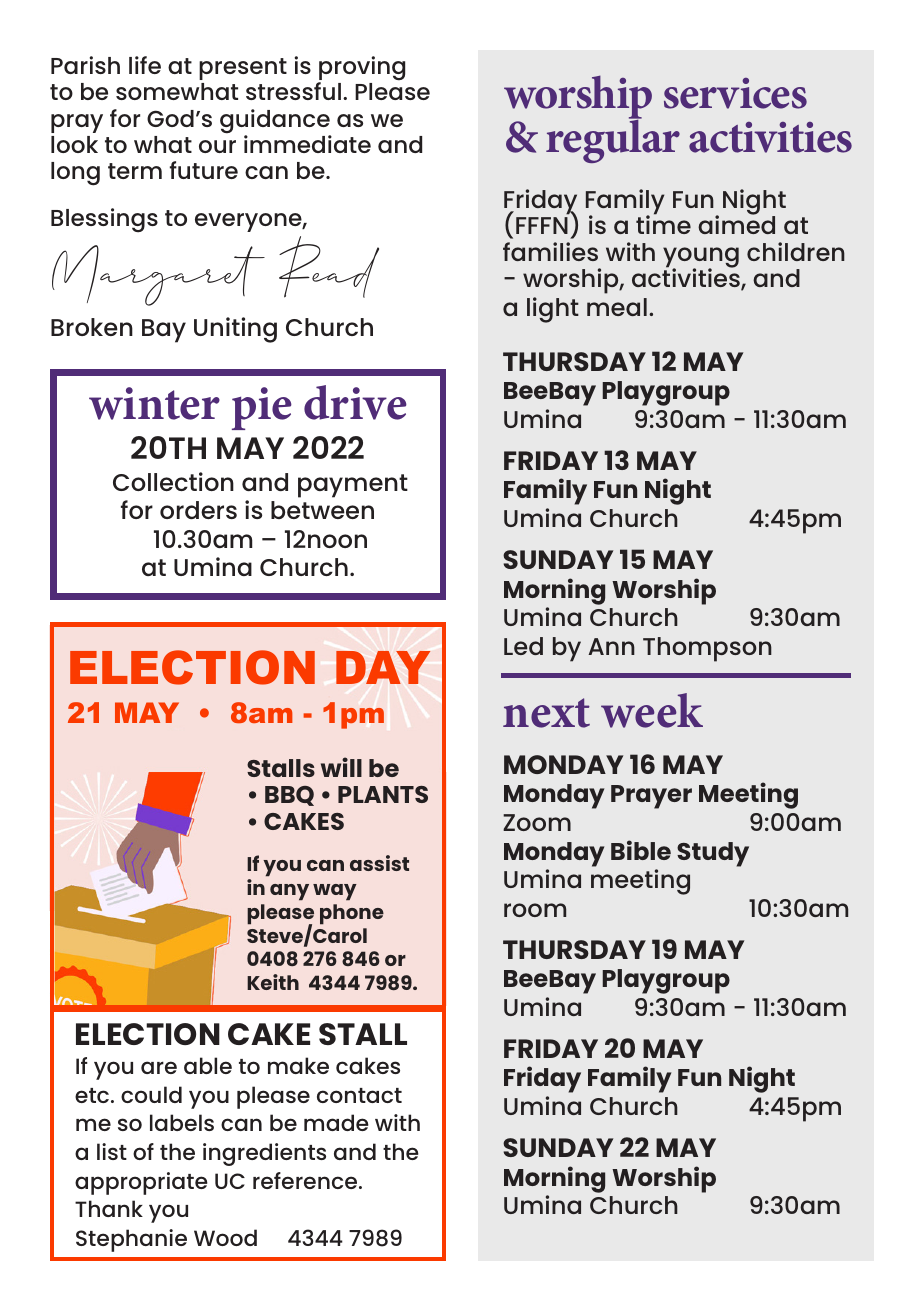 The width and height of the screenshot is (924, 1311). What do you see at coordinates (141, 1183) in the screenshot?
I see `appropriate` at bounding box center [141, 1183].
